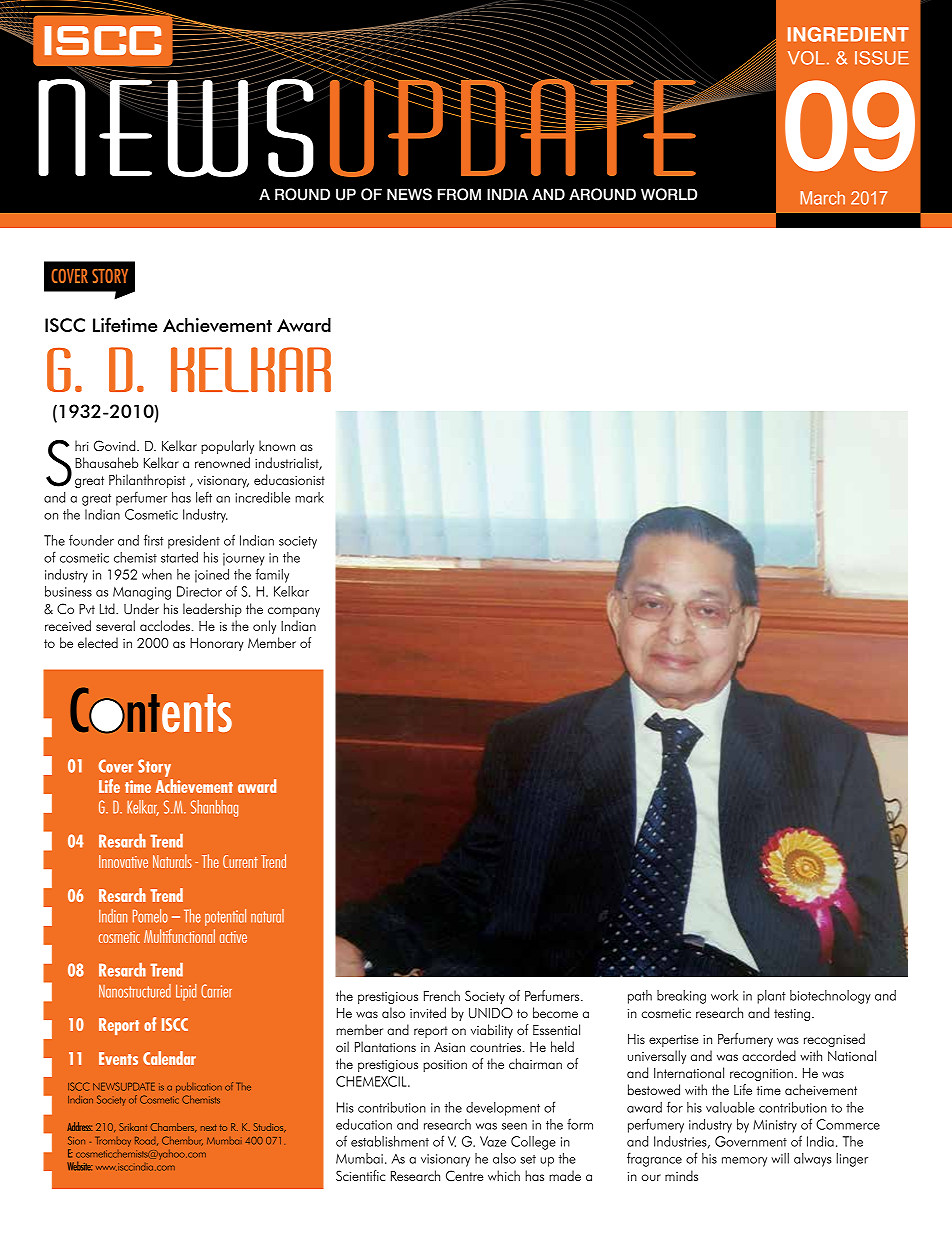 This screenshot has width=952, height=1233. Describe the element at coordinates (173, 1127) in the screenshot. I see `Chambers` at that location.
